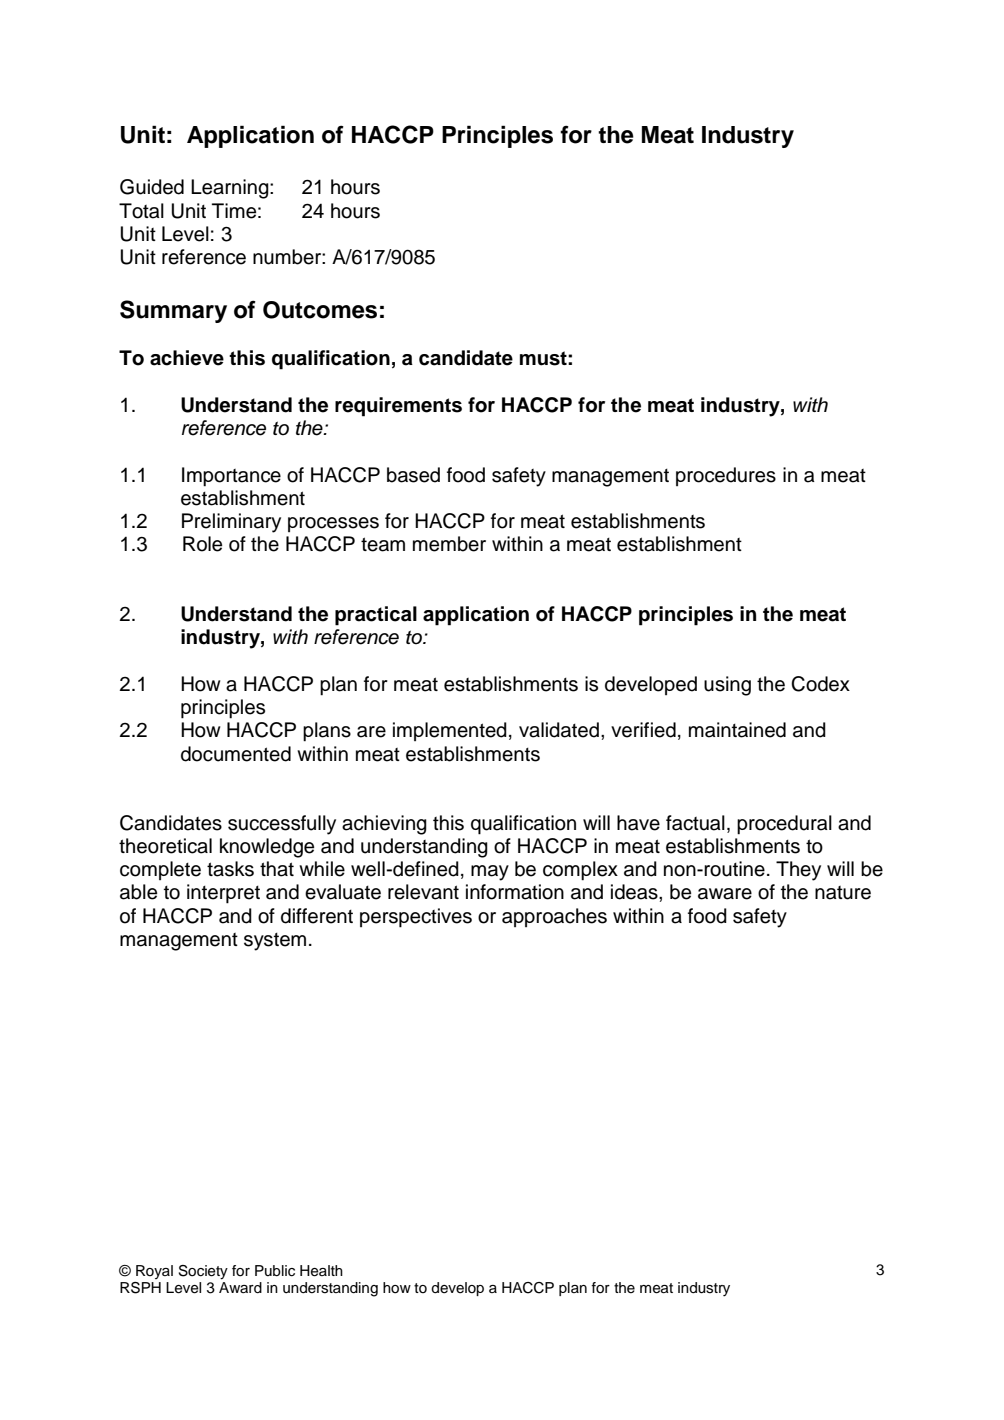 The width and height of the page is (1004, 1420). I want to click on documented, so click(236, 754).
